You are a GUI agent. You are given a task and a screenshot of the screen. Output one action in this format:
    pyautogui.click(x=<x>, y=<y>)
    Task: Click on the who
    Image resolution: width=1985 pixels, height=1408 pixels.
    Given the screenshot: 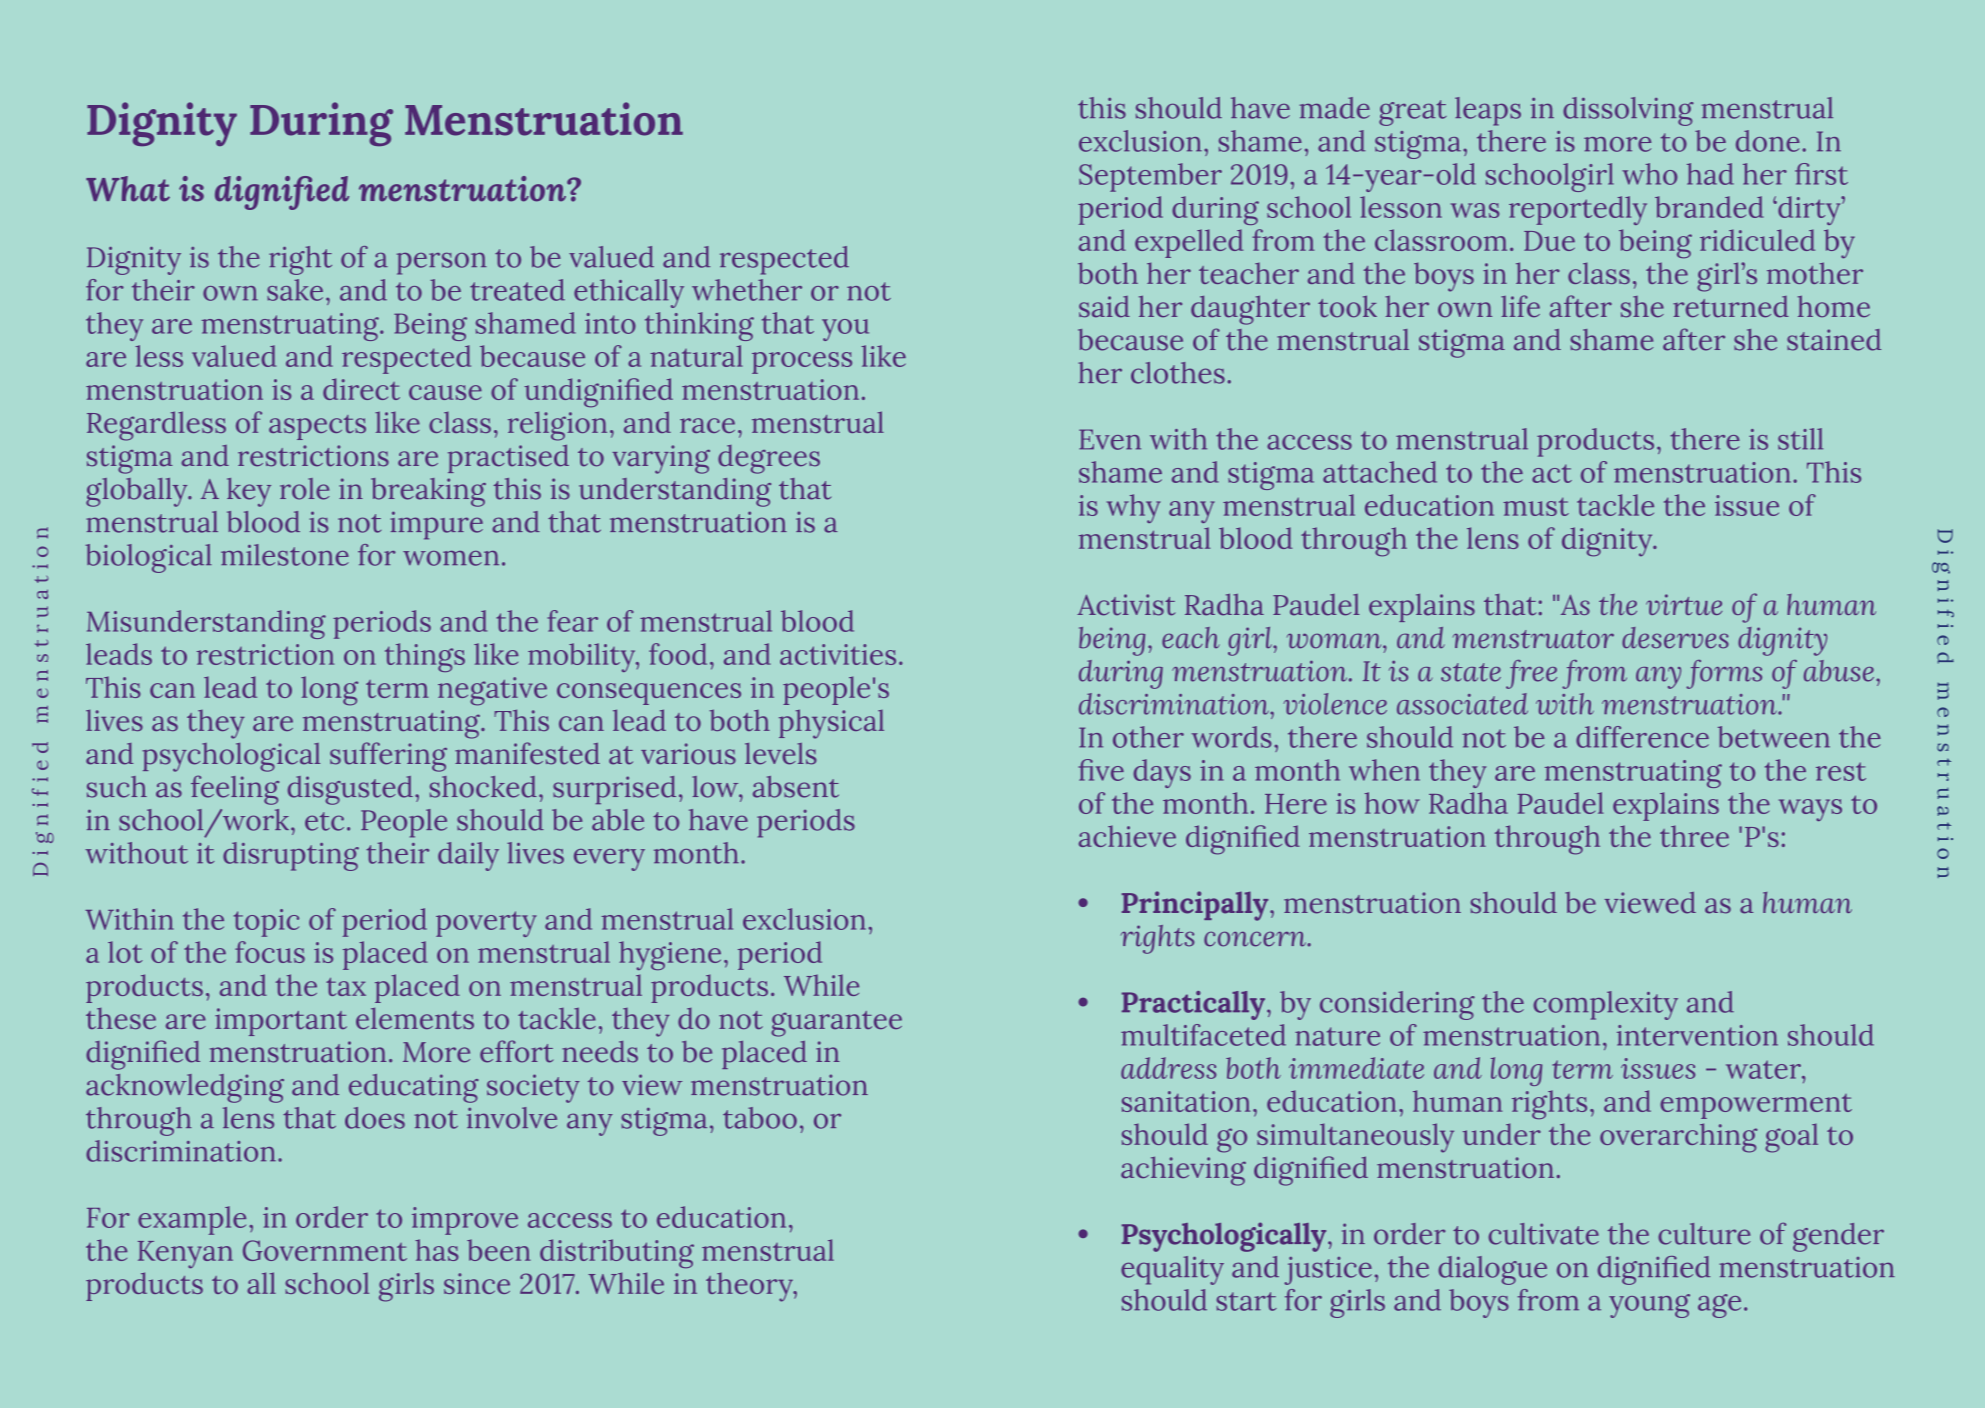 What is the action you would take?
    pyautogui.click(x=1649, y=174)
